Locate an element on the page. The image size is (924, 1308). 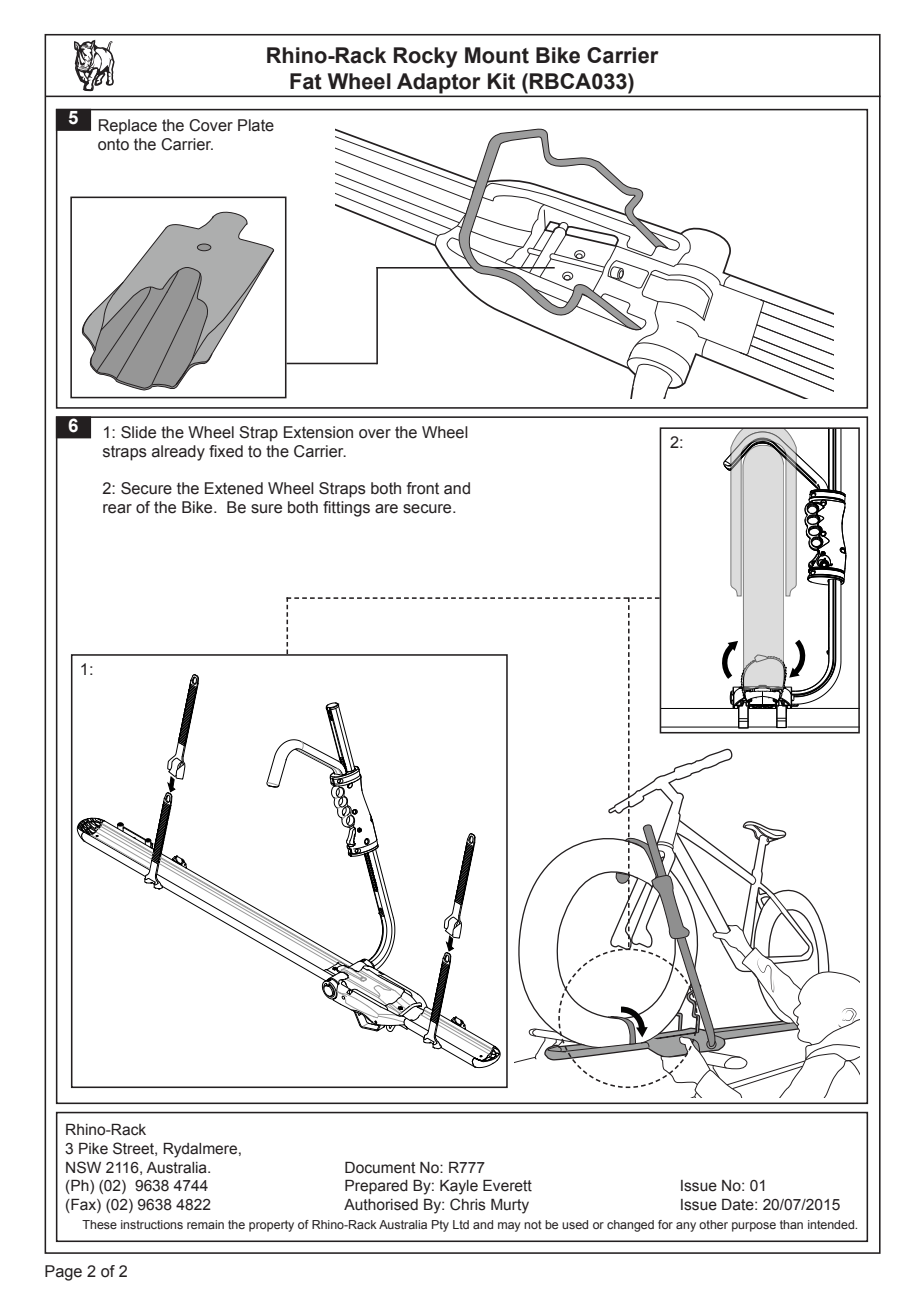
front is located at coordinates (423, 488).
